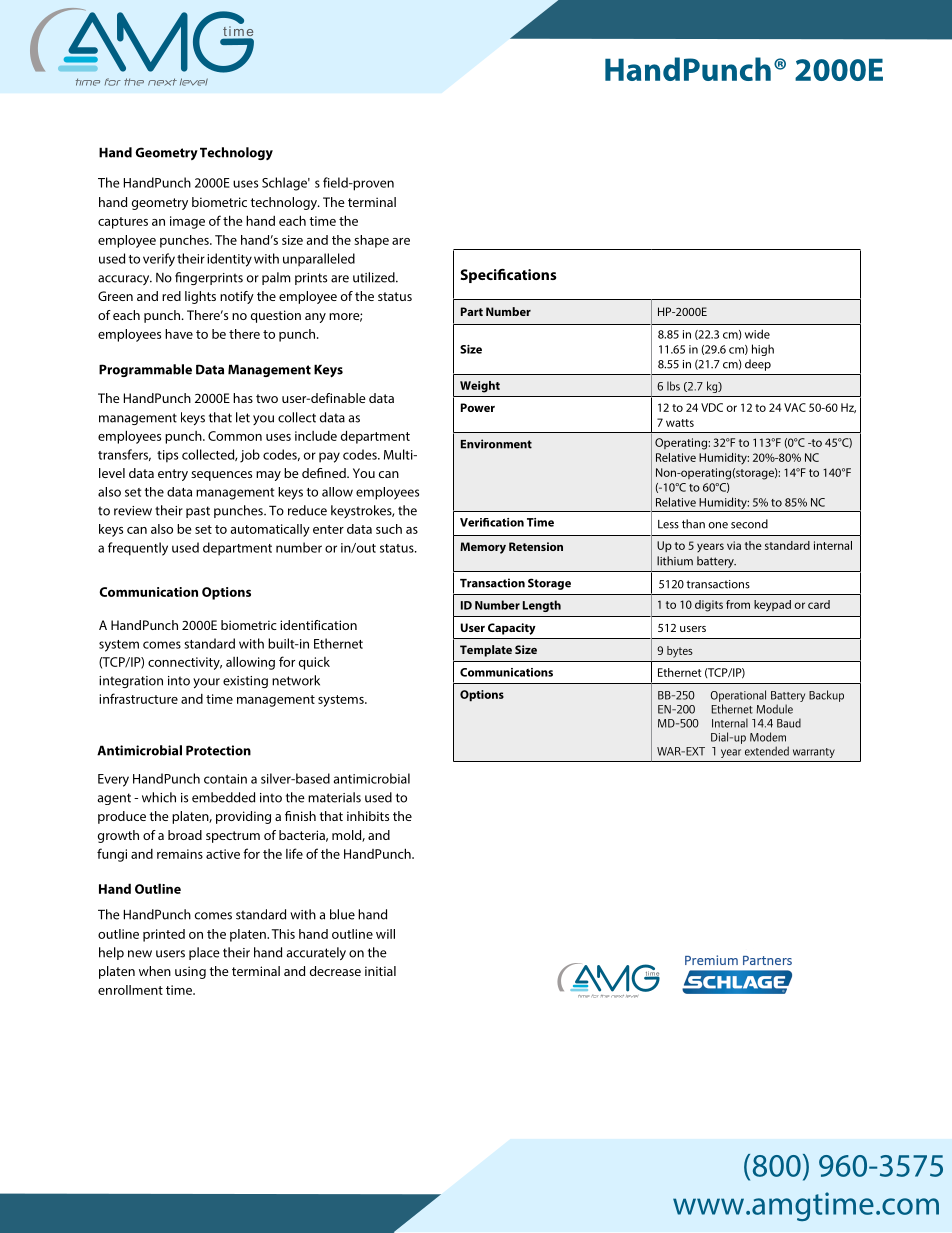 This image has width=952, height=1233. Describe the element at coordinates (512, 629) in the image. I see `Capacity` at that location.
